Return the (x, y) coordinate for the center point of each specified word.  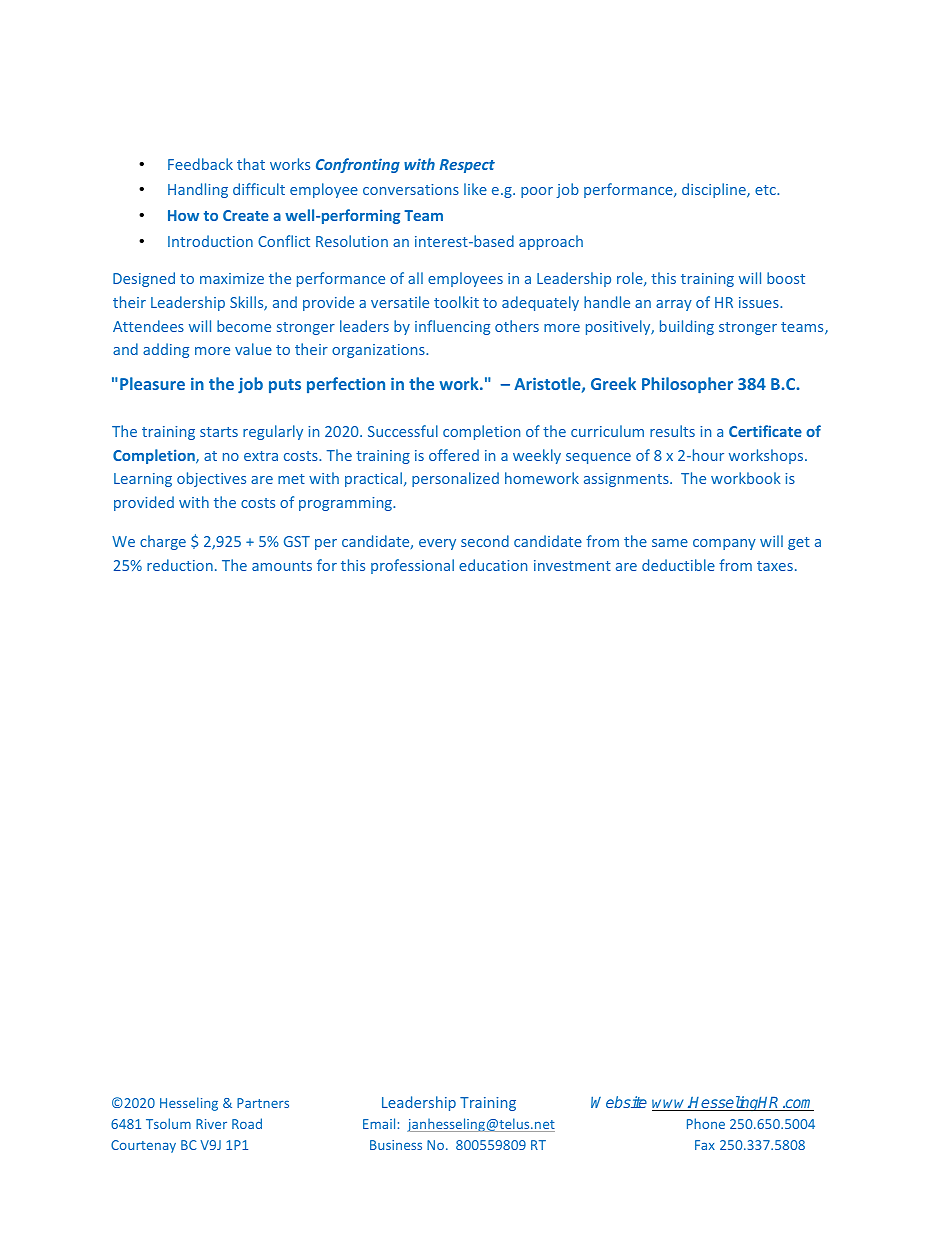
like (475, 189)
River (211, 1124)
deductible (678, 565)
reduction (180, 565)
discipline (715, 190)
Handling (198, 190)
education (493, 565)
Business (396, 1145)
